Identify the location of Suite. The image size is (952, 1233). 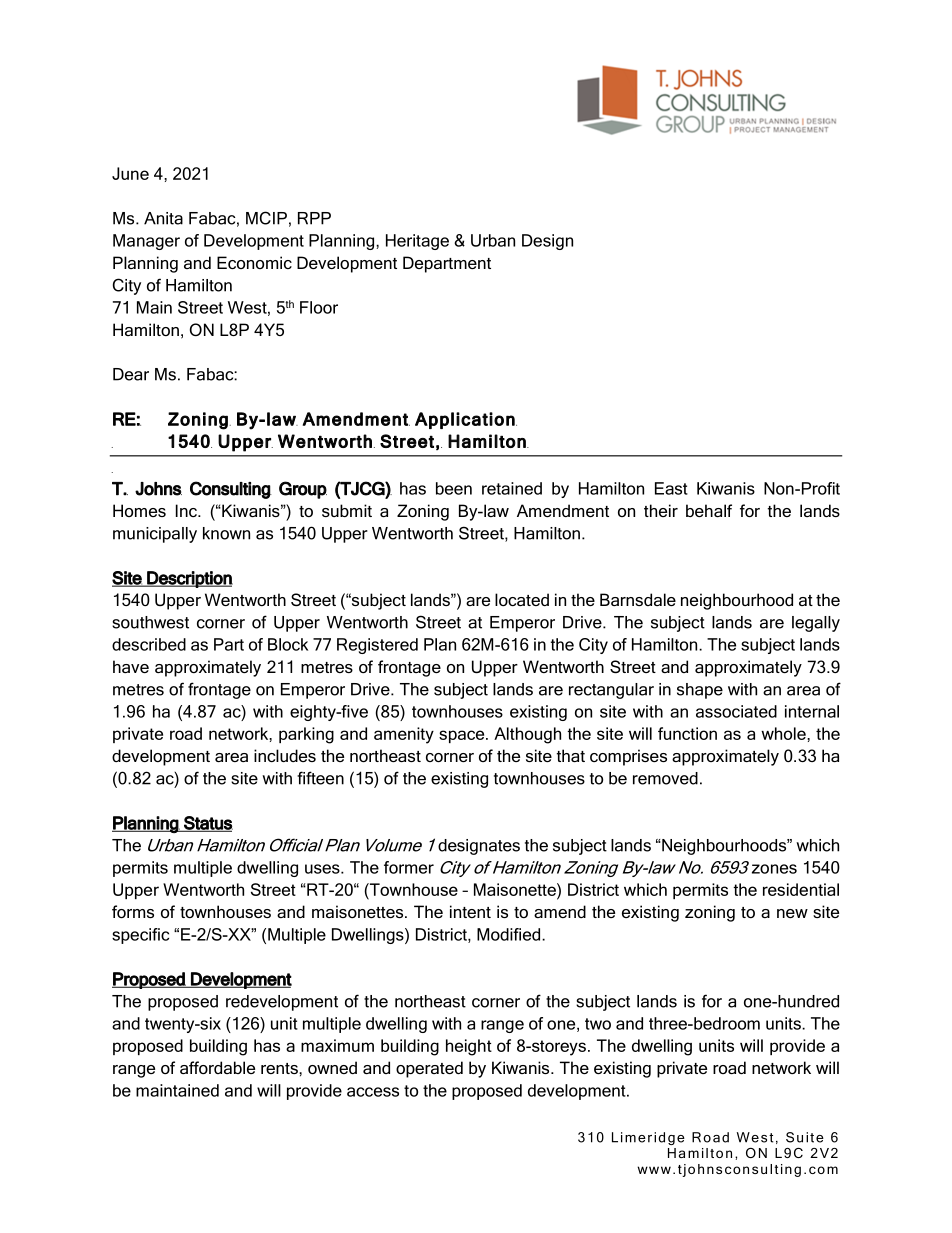
(805, 1137).
